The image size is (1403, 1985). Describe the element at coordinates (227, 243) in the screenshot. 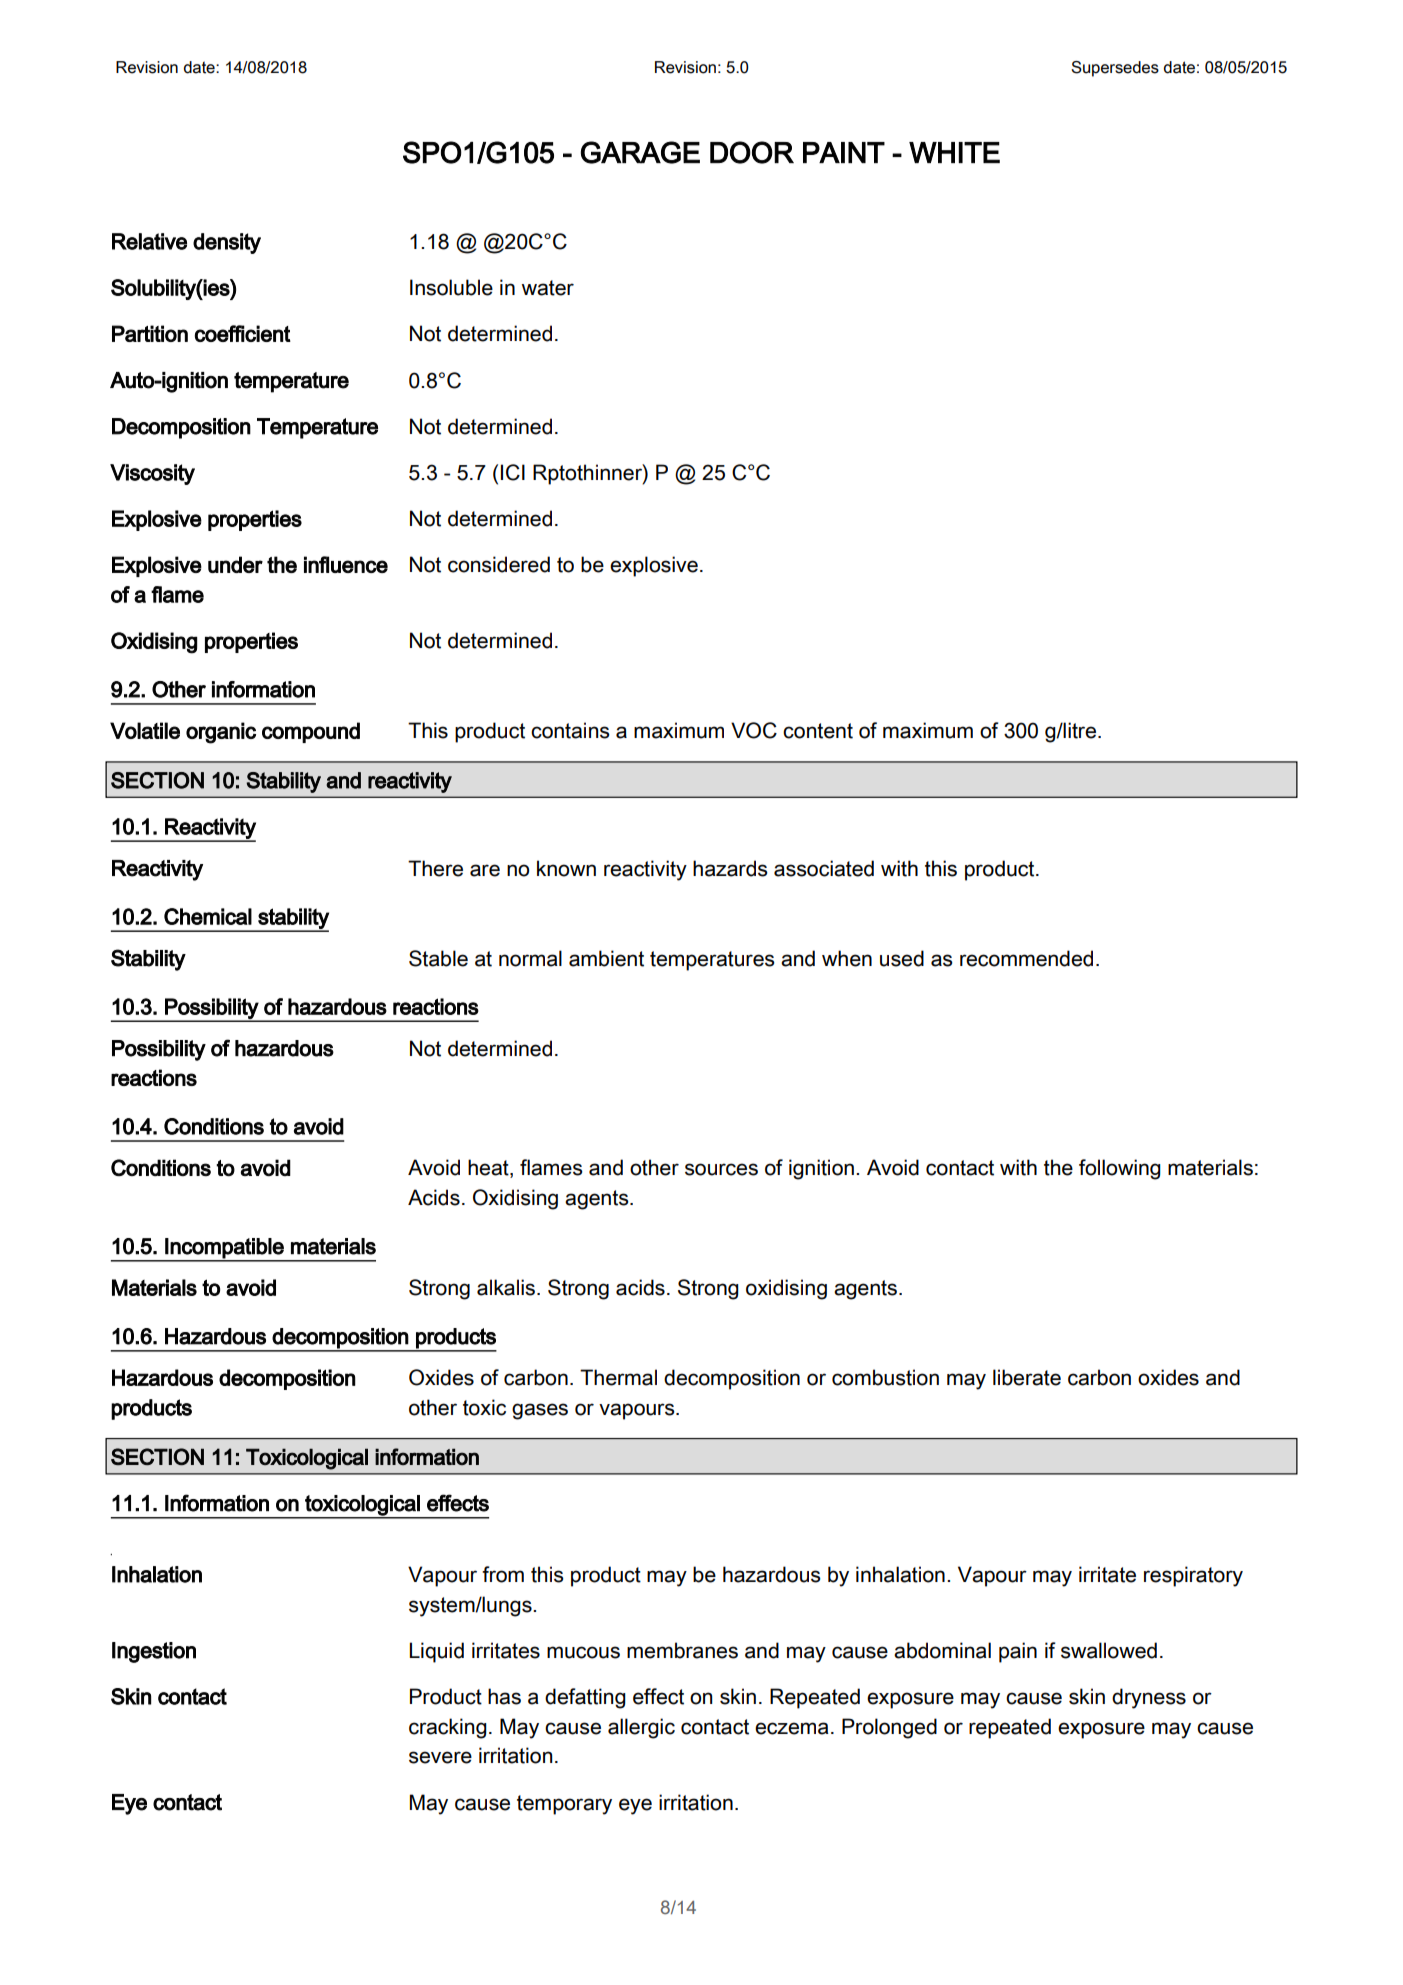

I see `density` at that location.
